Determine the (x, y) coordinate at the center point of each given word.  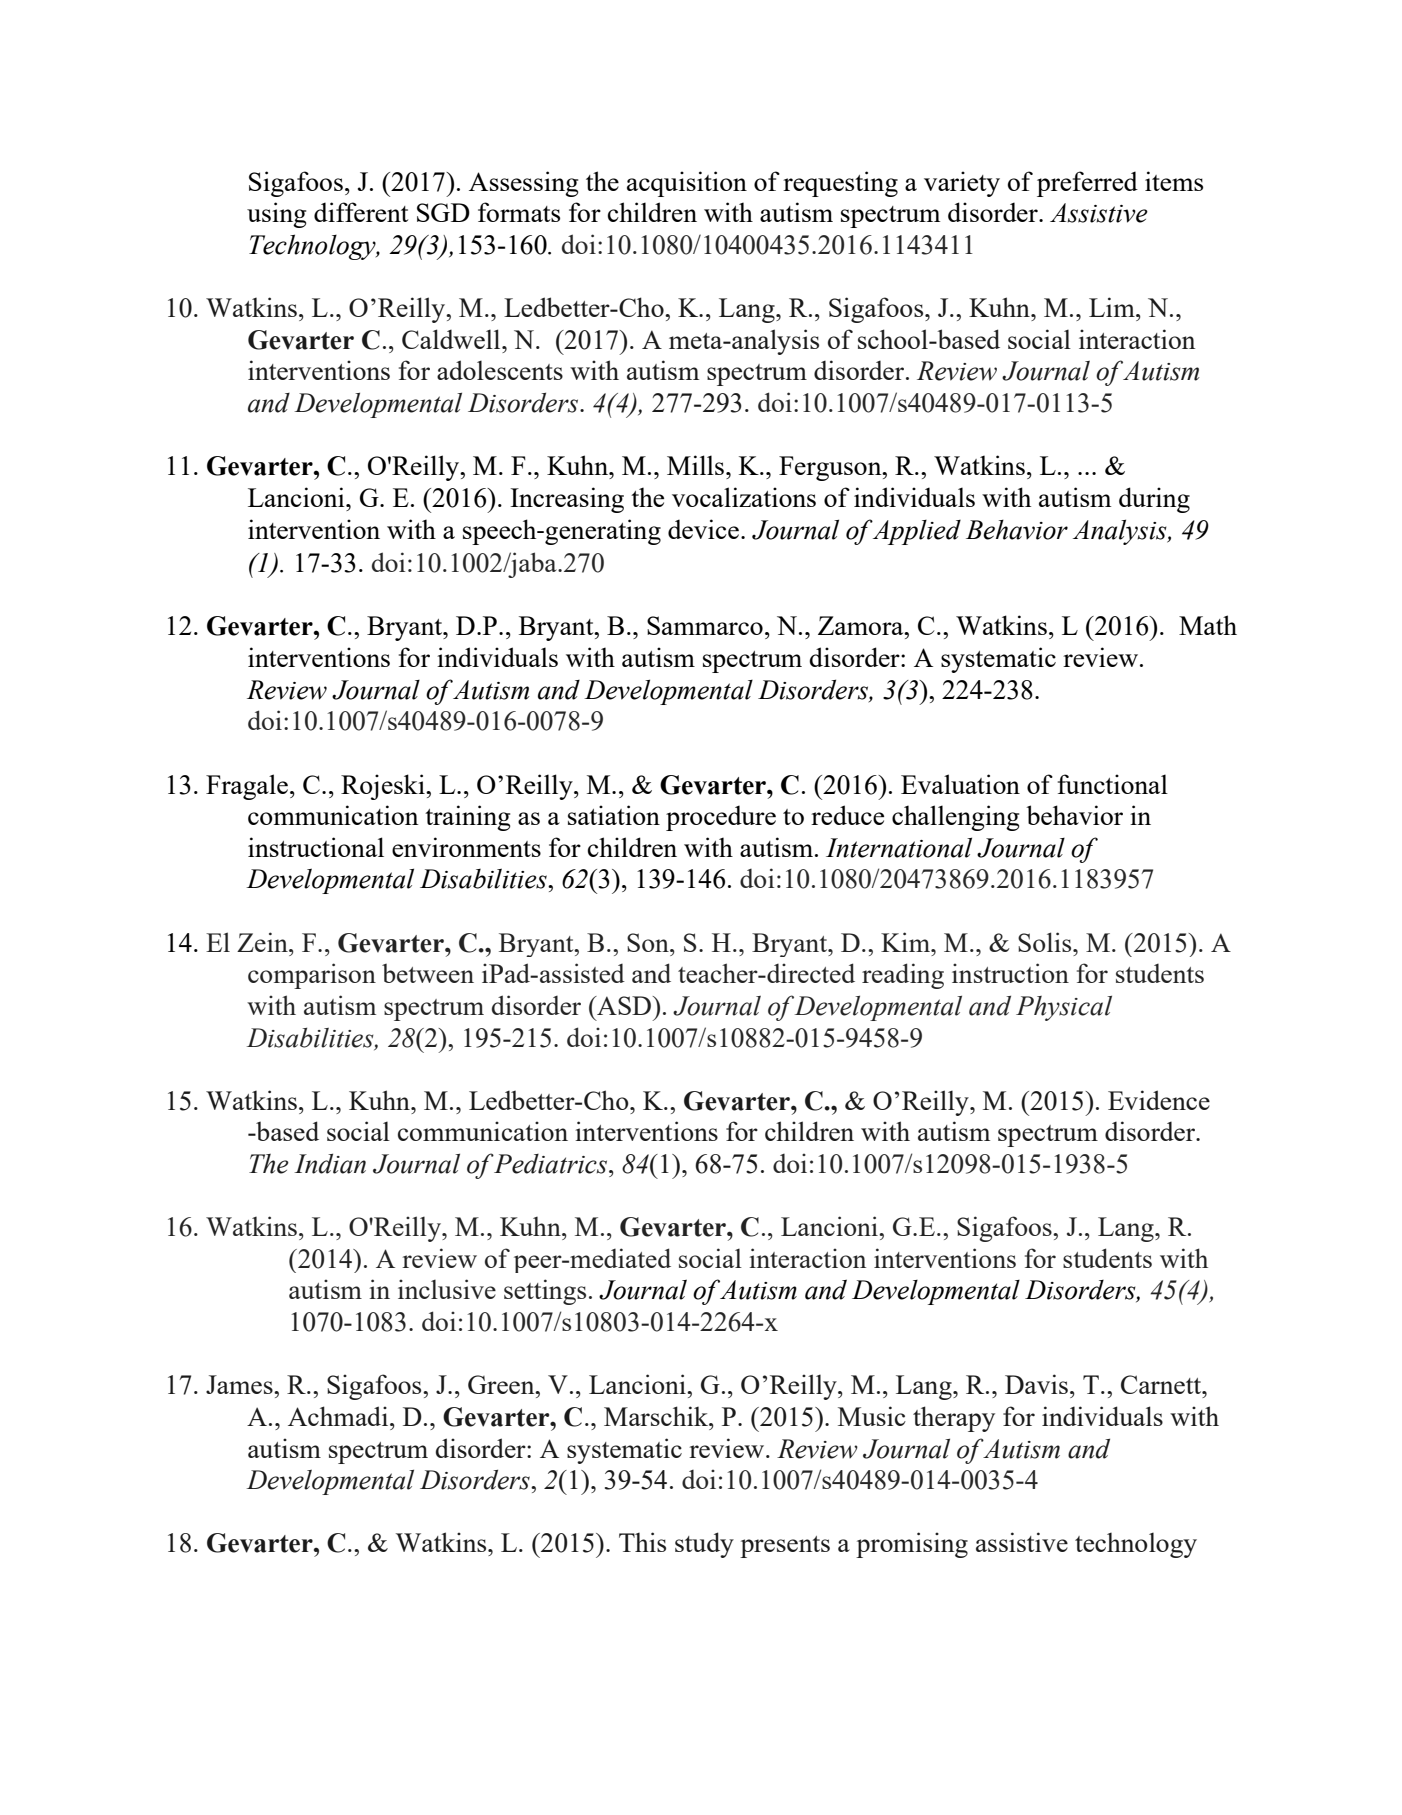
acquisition (687, 184)
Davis (1036, 1384)
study (704, 1545)
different (361, 212)
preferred (1087, 184)
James (240, 1384)
